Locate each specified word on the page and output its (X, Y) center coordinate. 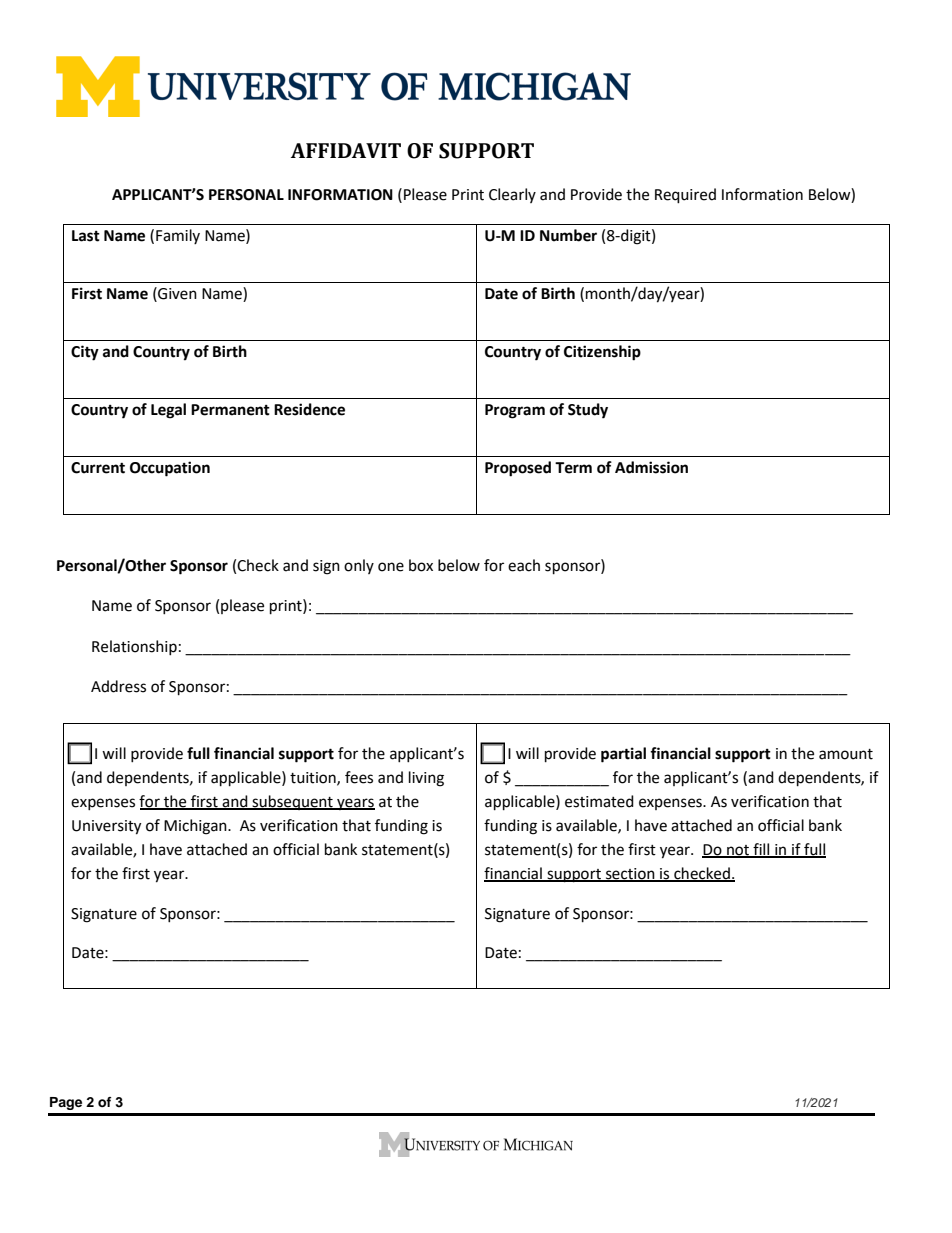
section (630, 875)
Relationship (134, 647)
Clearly (512, 195)
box (421, 565)
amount (846, 754)
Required (685, 196)
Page (66, 1103)
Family (178, 236)
